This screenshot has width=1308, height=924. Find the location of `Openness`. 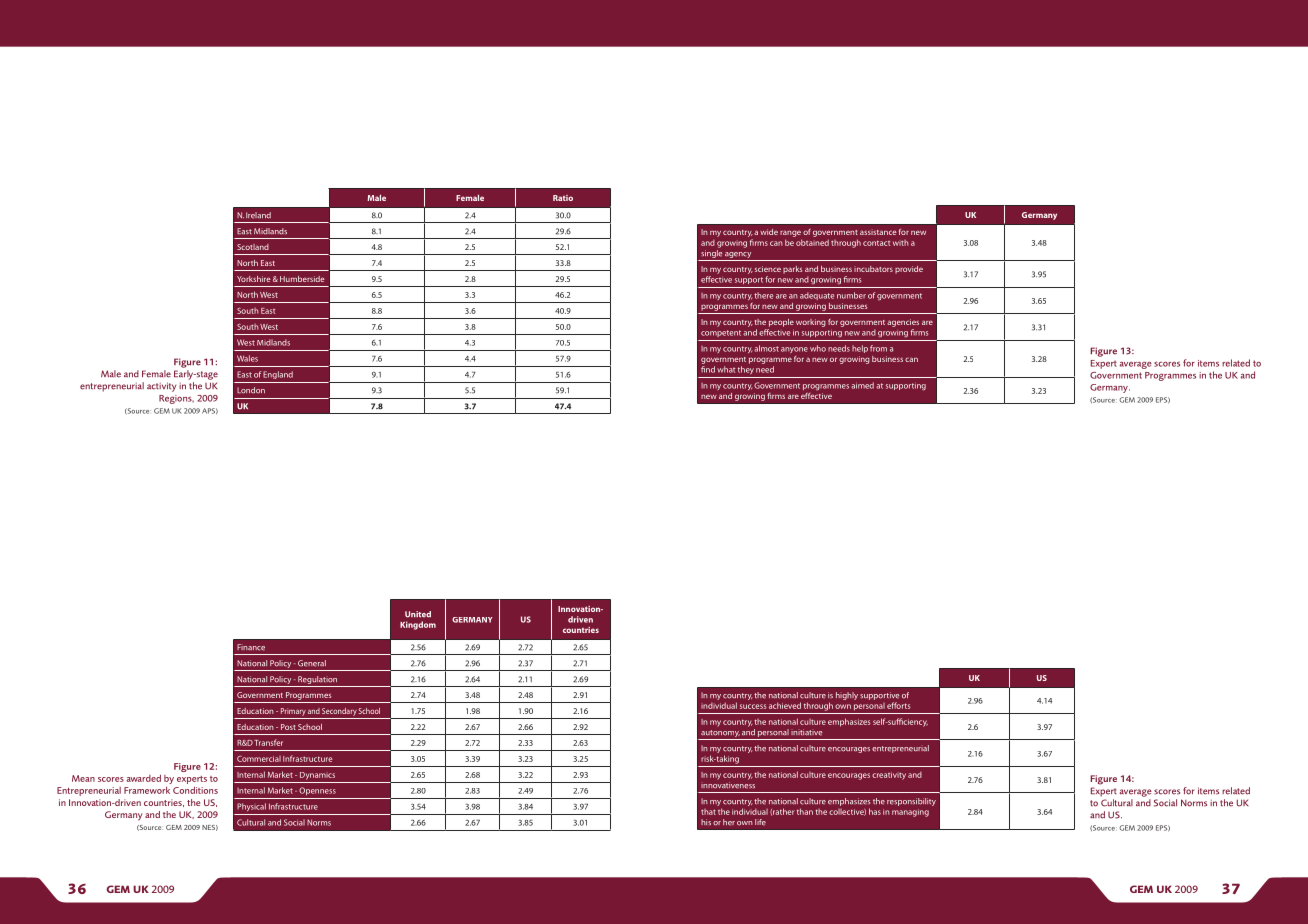

Openness is located at coordinates (317, 791).
